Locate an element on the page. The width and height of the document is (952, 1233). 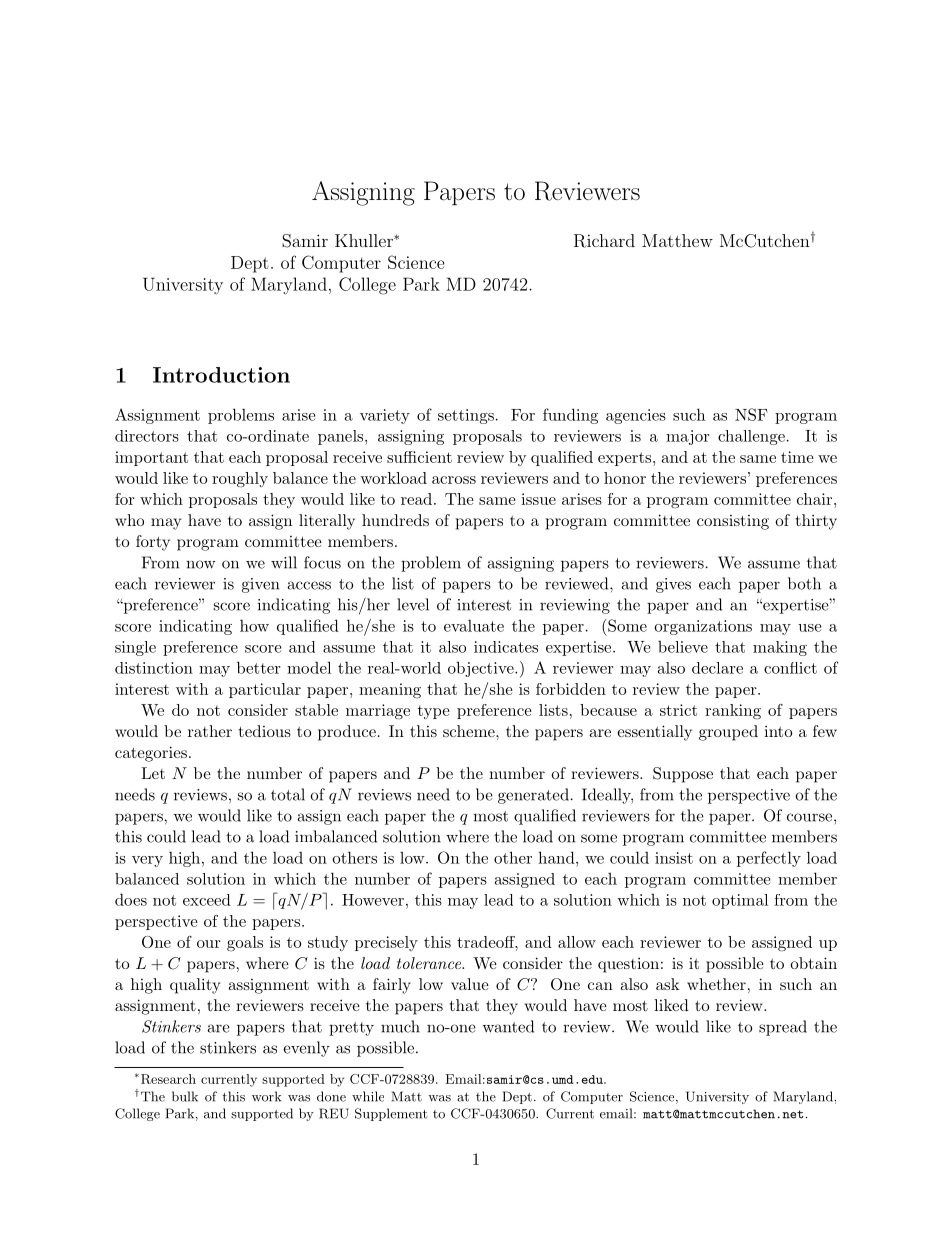
course is located at coordinates (809, 817).
